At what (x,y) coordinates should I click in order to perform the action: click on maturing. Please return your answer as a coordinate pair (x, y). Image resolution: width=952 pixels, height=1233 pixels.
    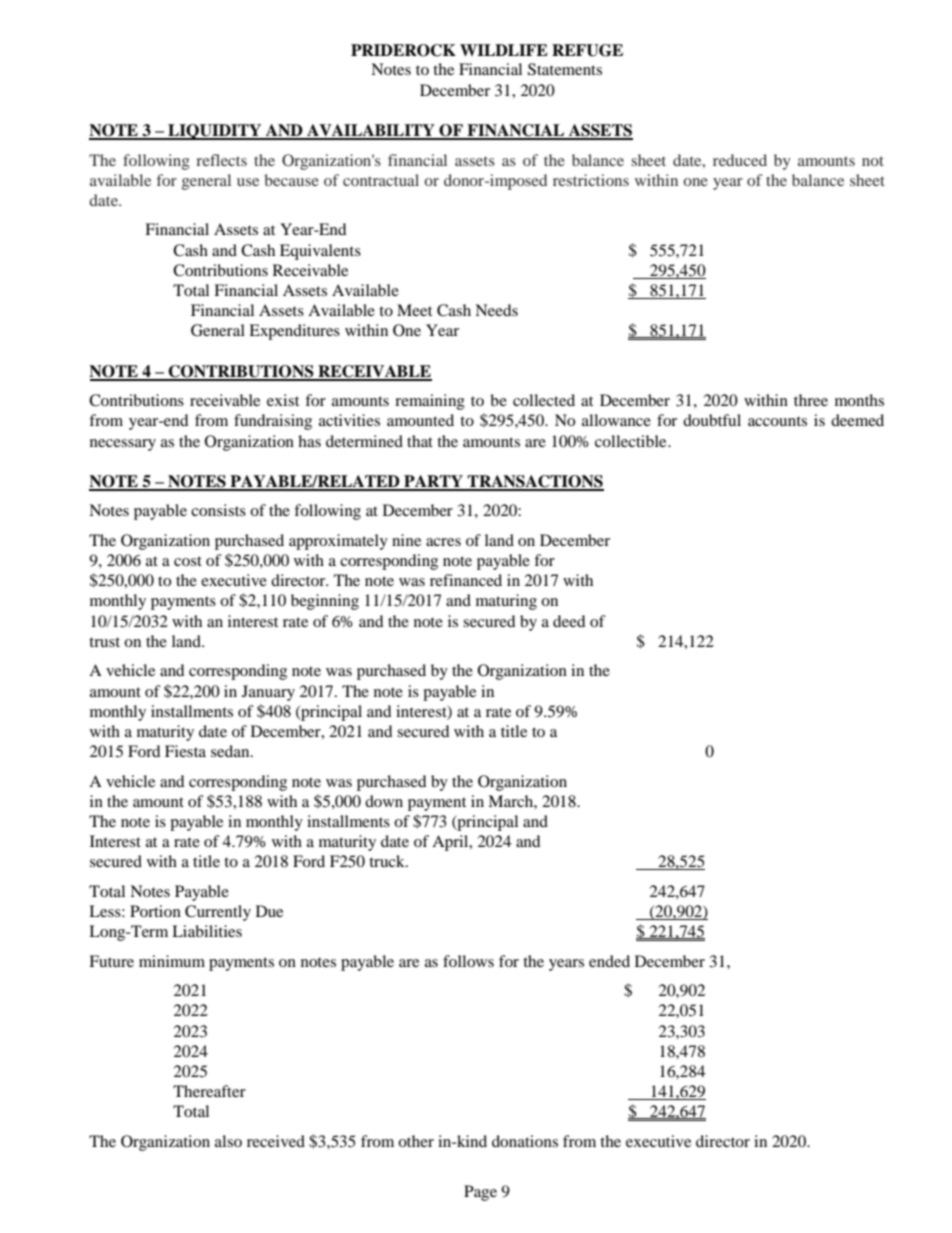
    Looking at the image, I should click on (506, 602).
